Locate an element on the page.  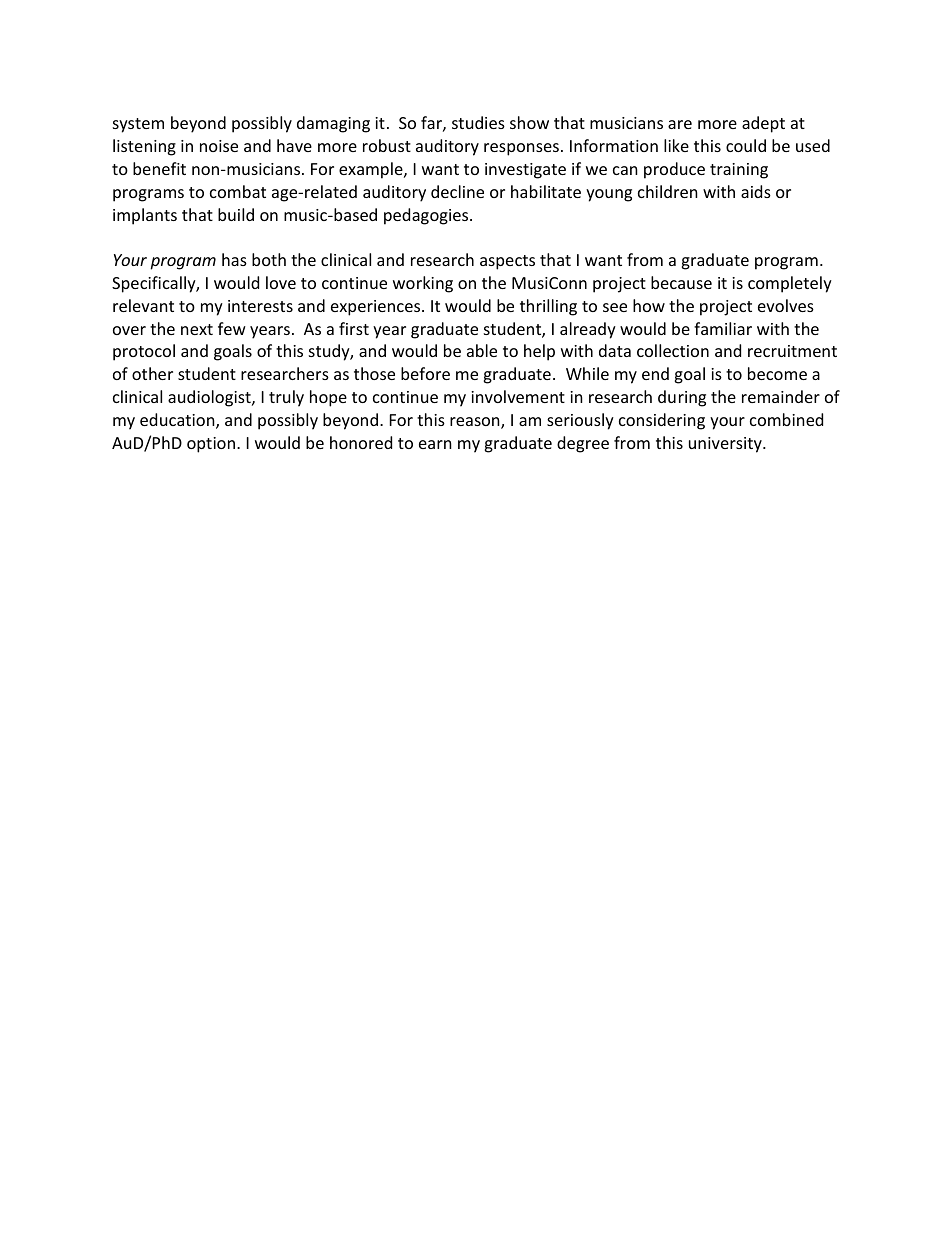
noise is located at coordinates (219, 146).
